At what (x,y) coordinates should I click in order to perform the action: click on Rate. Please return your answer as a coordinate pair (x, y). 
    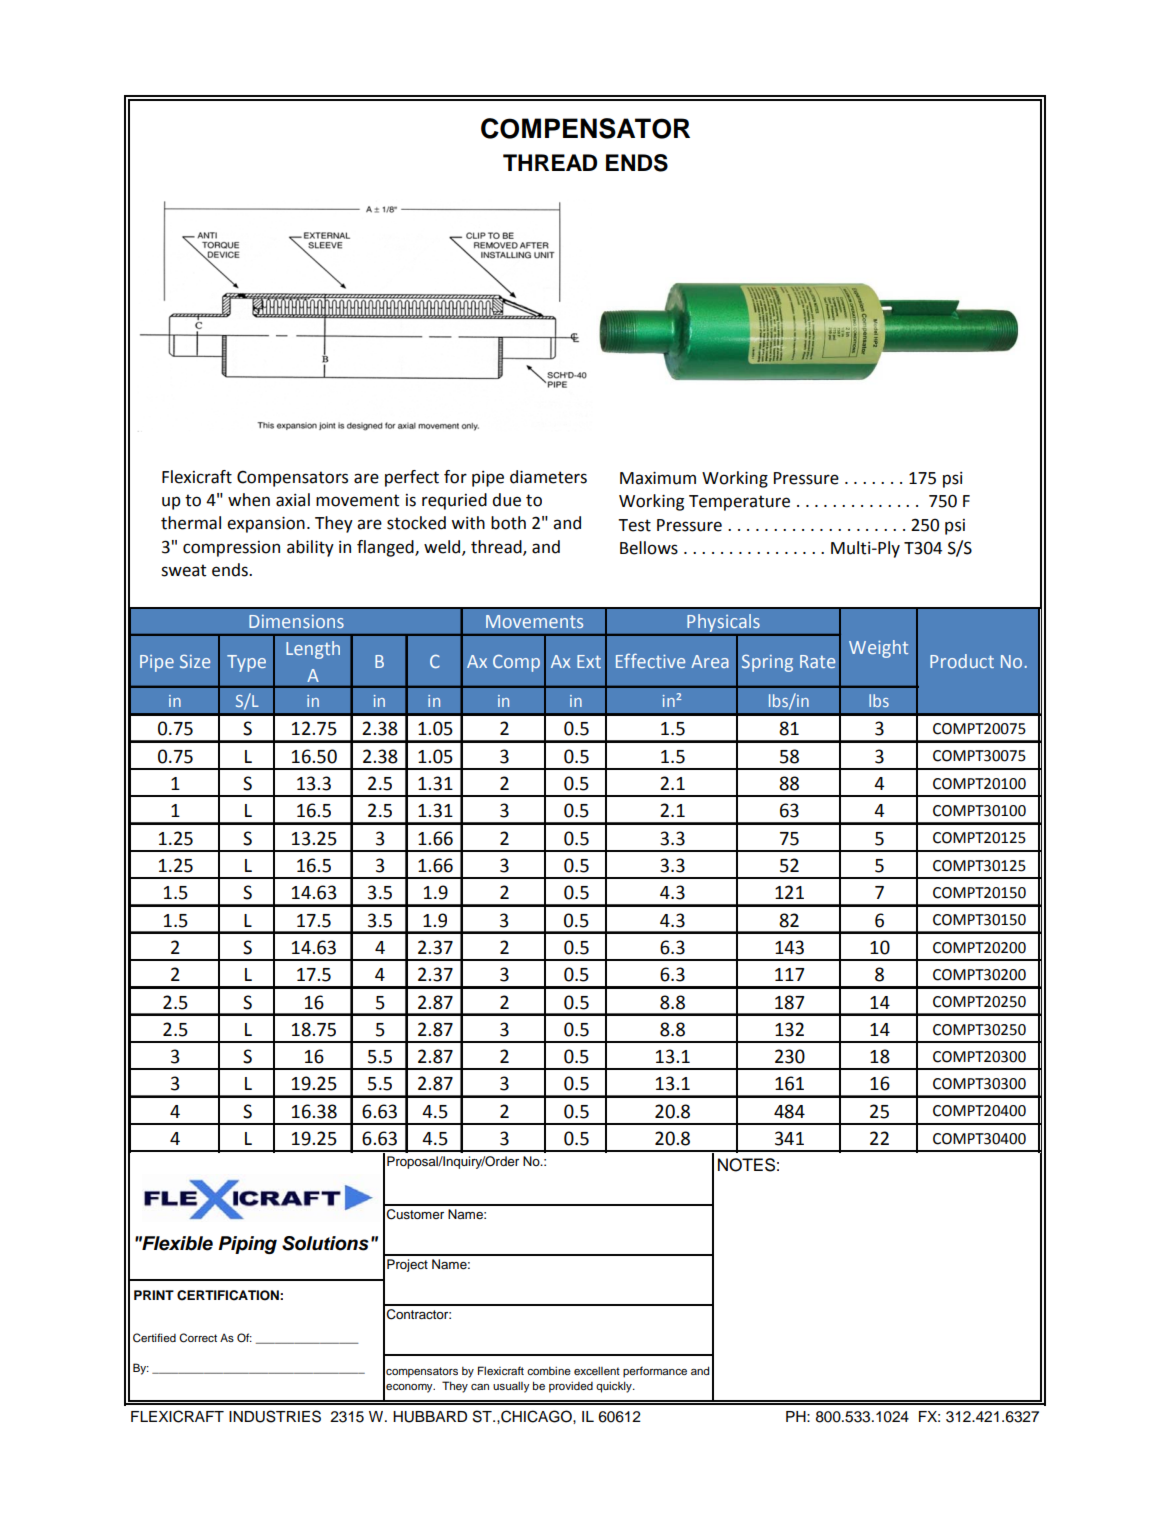
    Looking at the image, I should click on (817, 661).
